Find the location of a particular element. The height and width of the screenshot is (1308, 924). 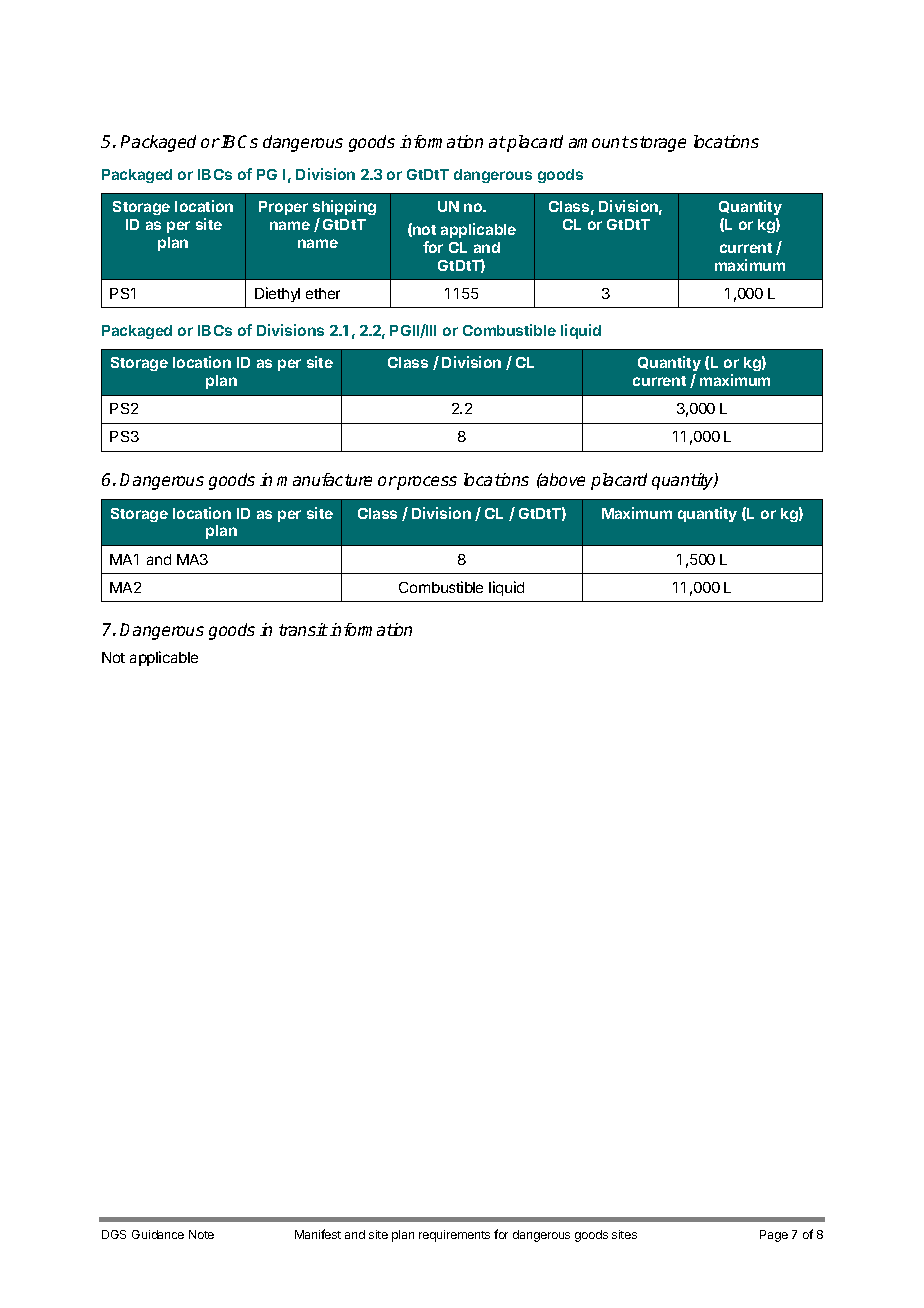

process is located at coordinates (426, 483).
